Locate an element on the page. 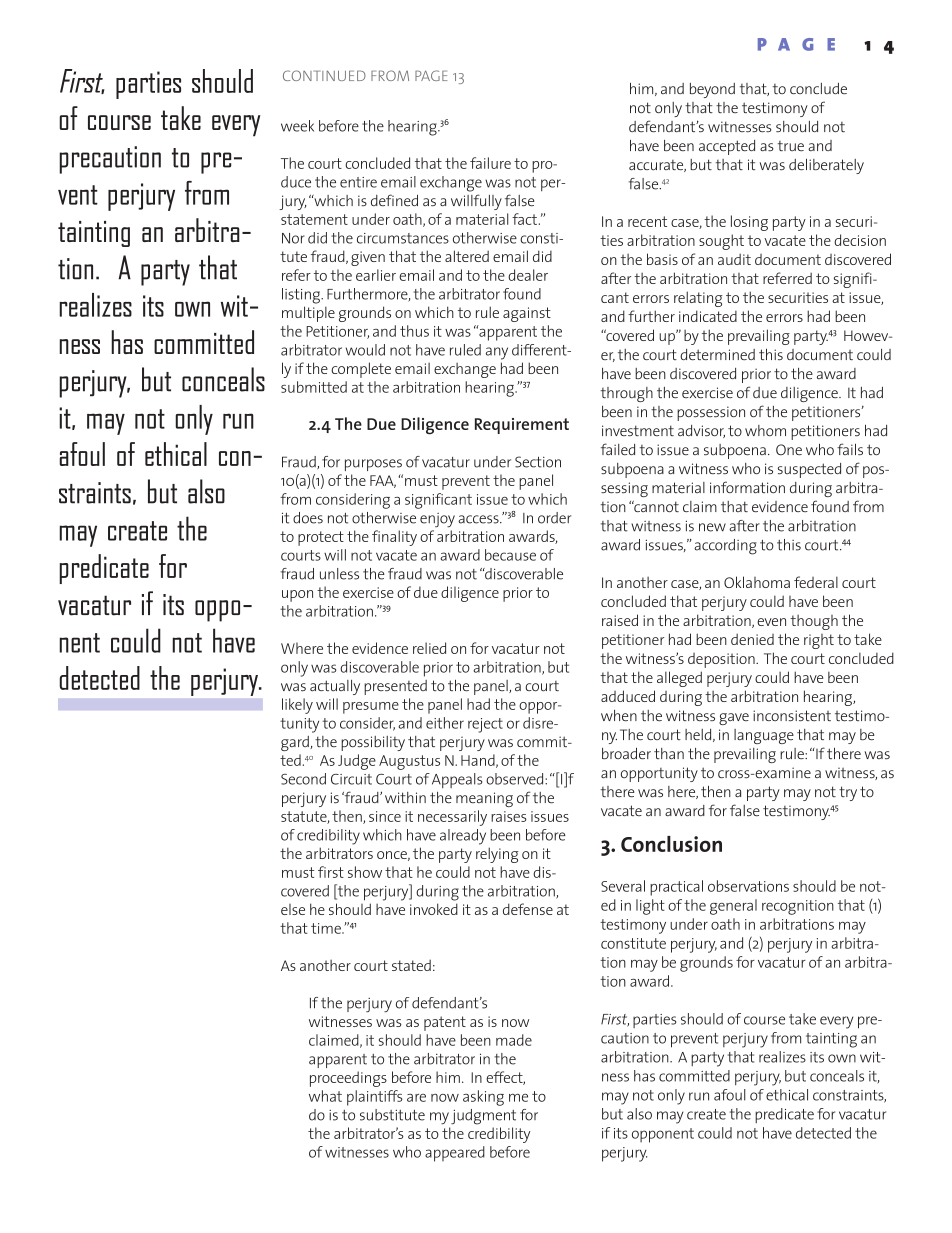 Image resolution: width=952 pixels, height=1233 pixels. though is located at coordinates (814, 622).
